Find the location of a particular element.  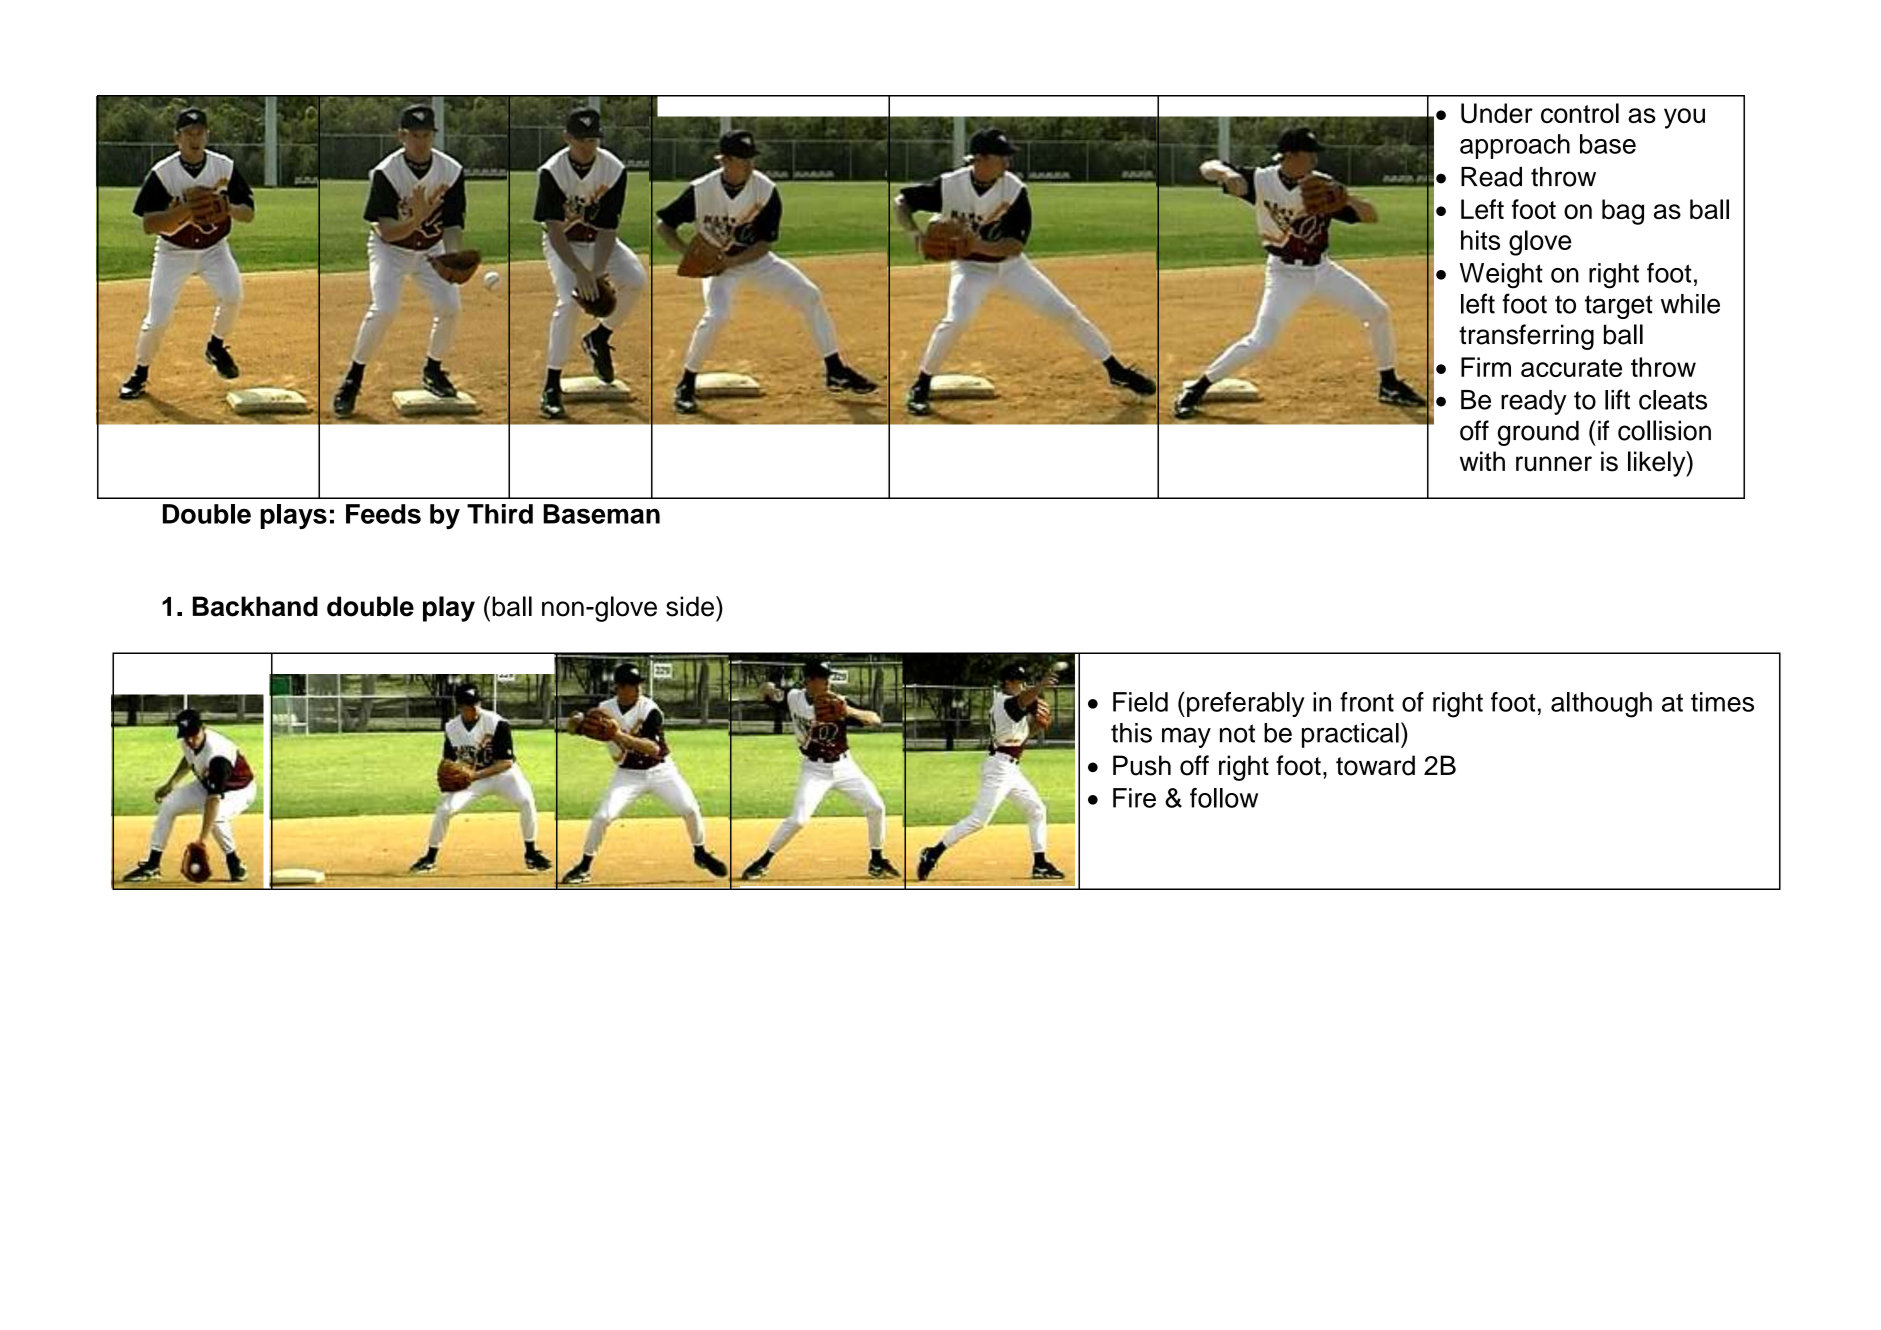

target is located at coordinates (1619, 307).
